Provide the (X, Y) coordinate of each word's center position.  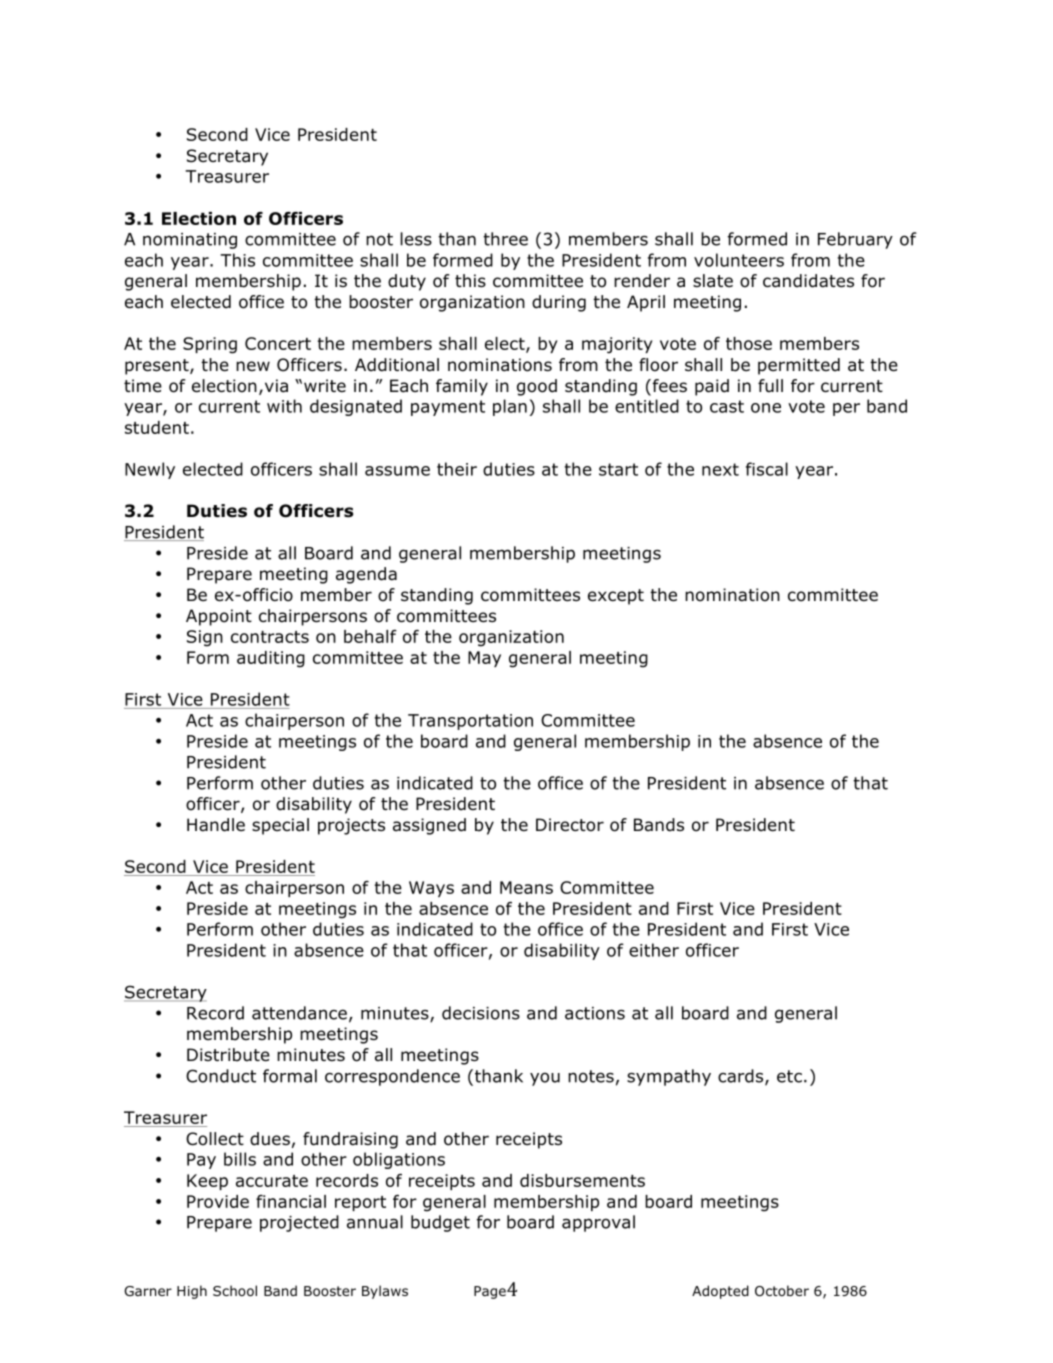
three (505, 239)
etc (789, 1076)
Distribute (228, 1055)
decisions (481, 1013)
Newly (150, 470)
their (457, 469)
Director (570, 825)
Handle (216, 825)
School (235, 1290)
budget (440, 1223)
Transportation (470, 722)
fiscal (767, 469)
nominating (190, 241)
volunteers (739, 260)
